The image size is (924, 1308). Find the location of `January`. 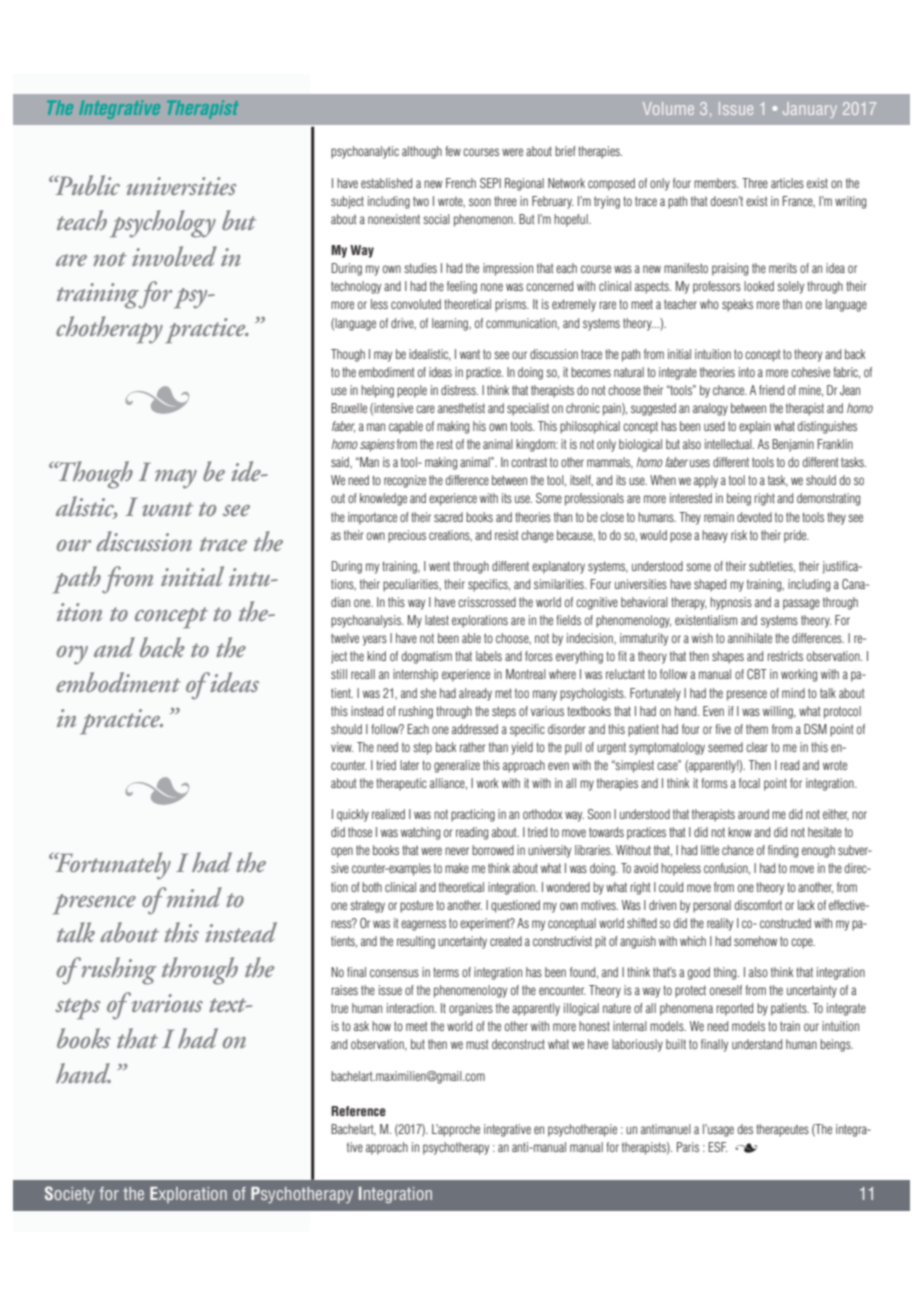

January is located at coordinates (810, 110).
